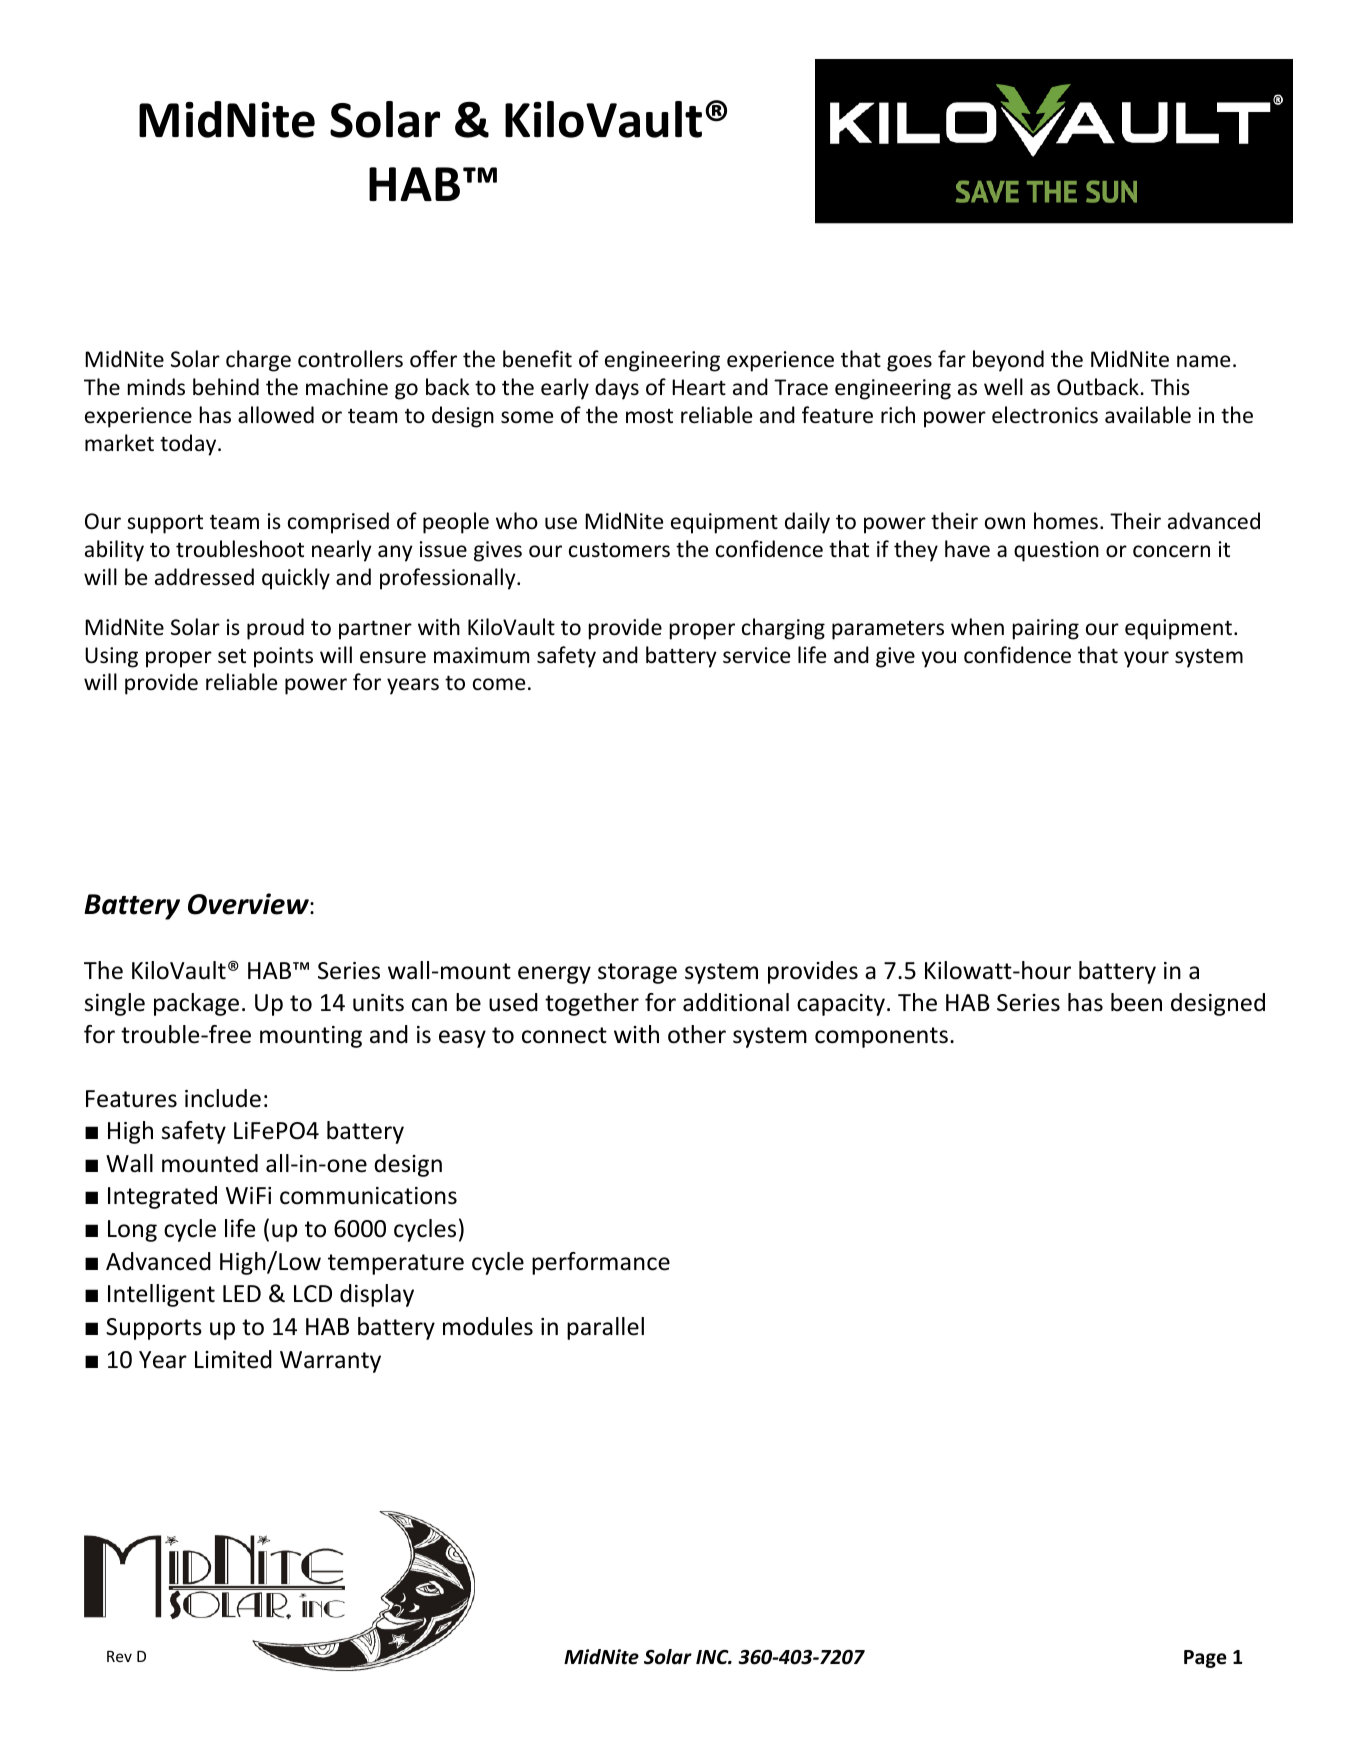  What do you see at coordinates (881, 1037) in the screenshot?
I see `components` at bounding box center [881, 1037].
